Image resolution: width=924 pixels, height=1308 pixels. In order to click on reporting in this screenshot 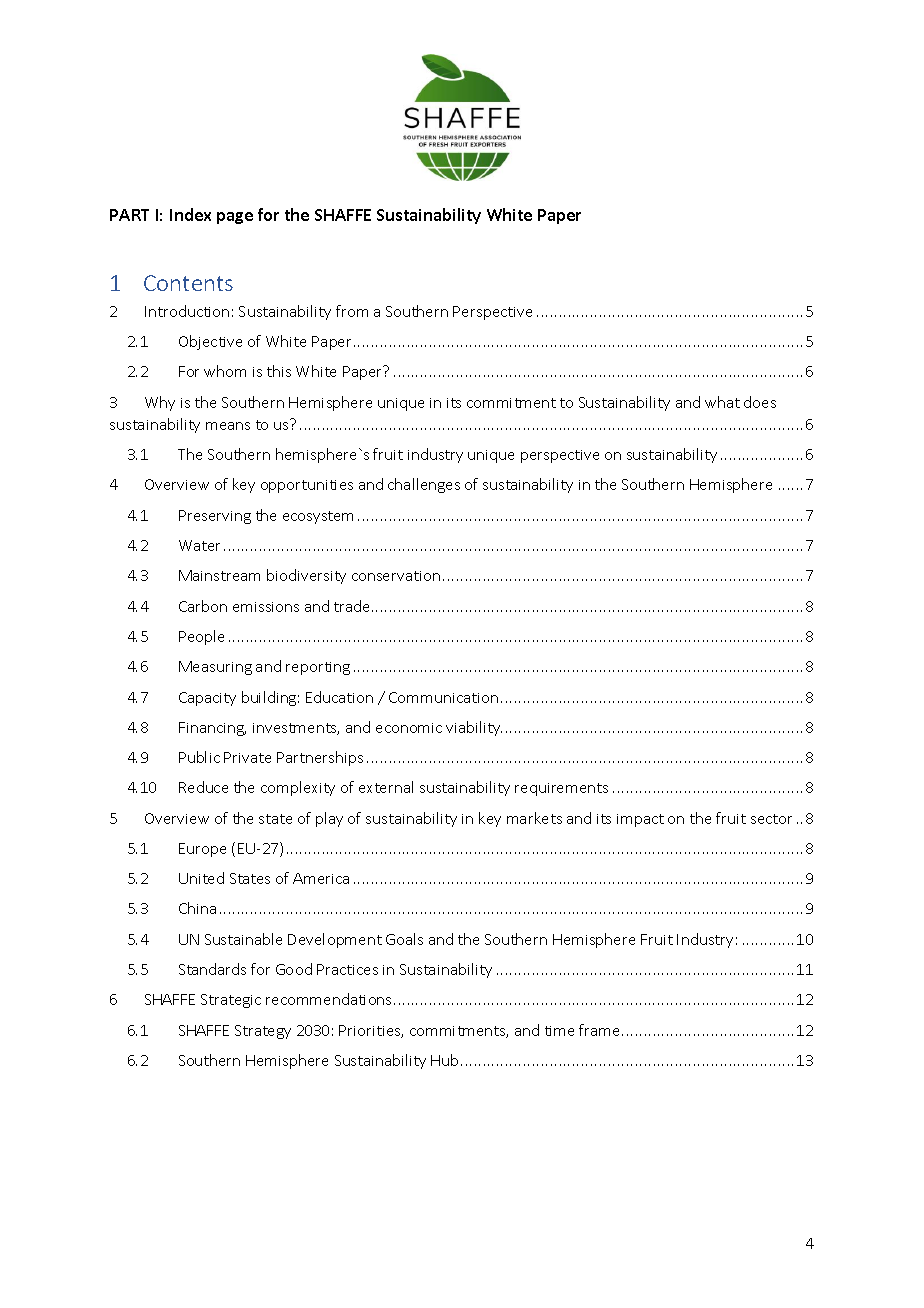, I will do `click(318, 668)`.
